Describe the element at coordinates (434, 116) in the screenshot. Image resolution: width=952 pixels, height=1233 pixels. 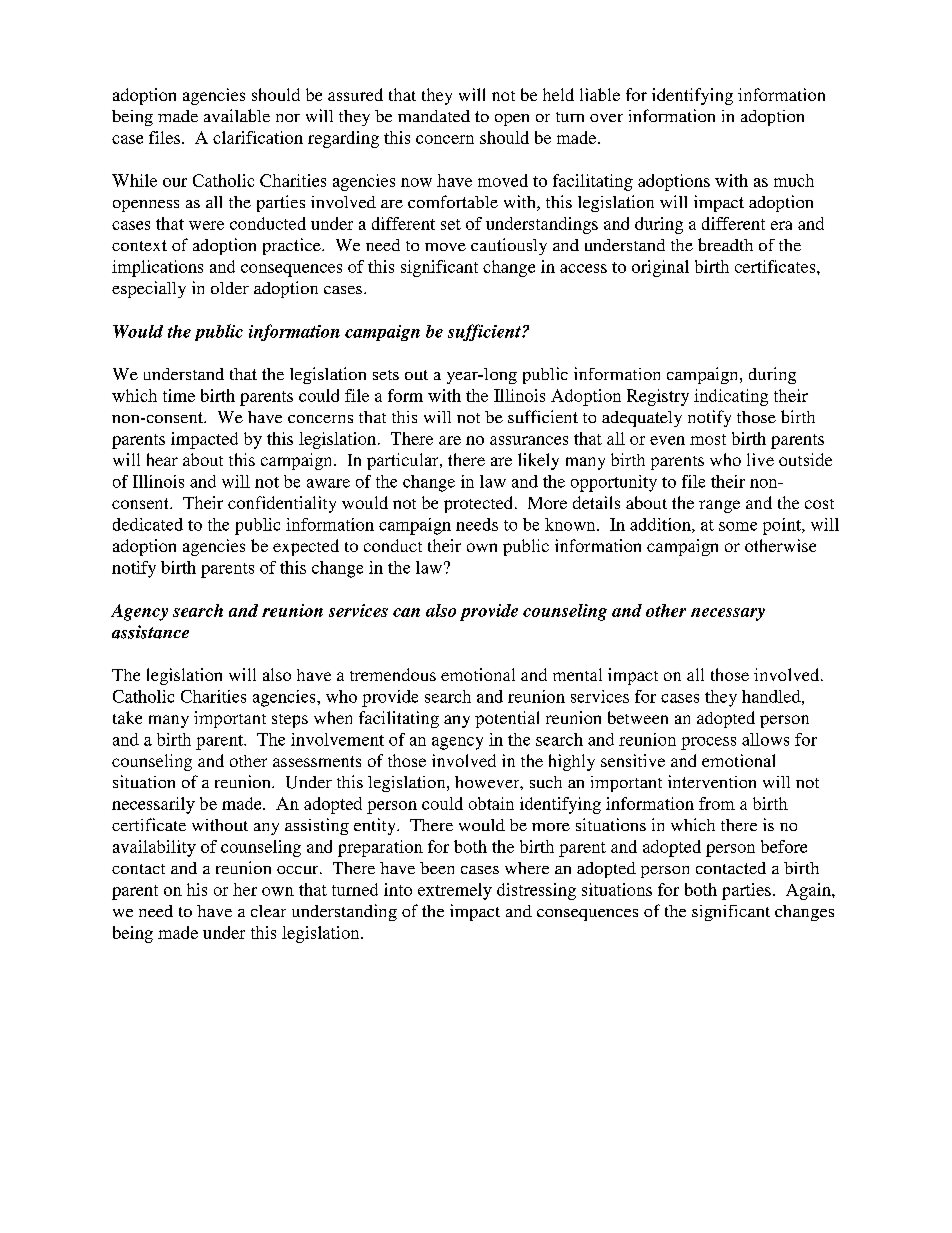
I see `mandated` at that location.
